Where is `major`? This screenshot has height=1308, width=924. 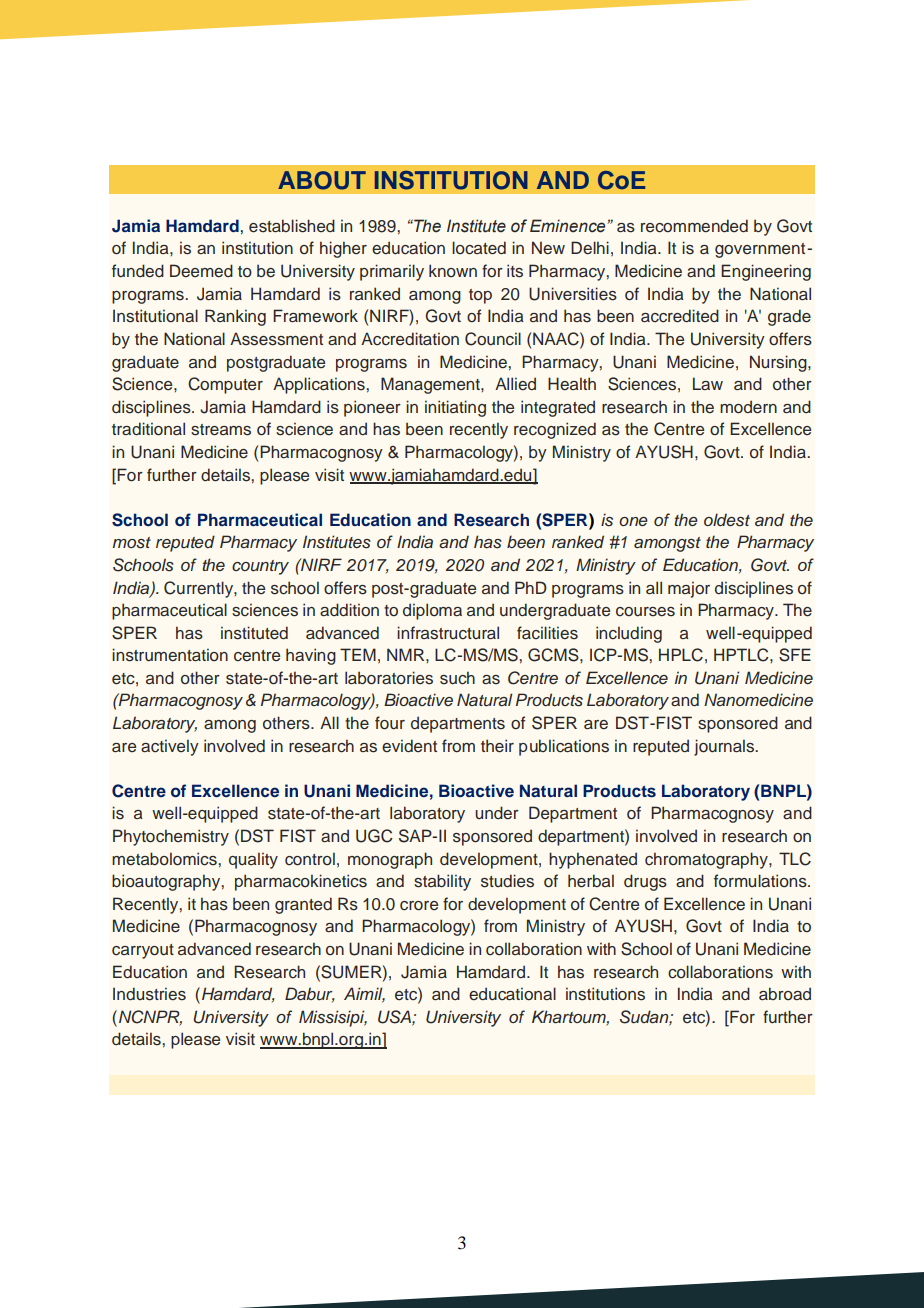 major is located at coordinates (689, 589).
